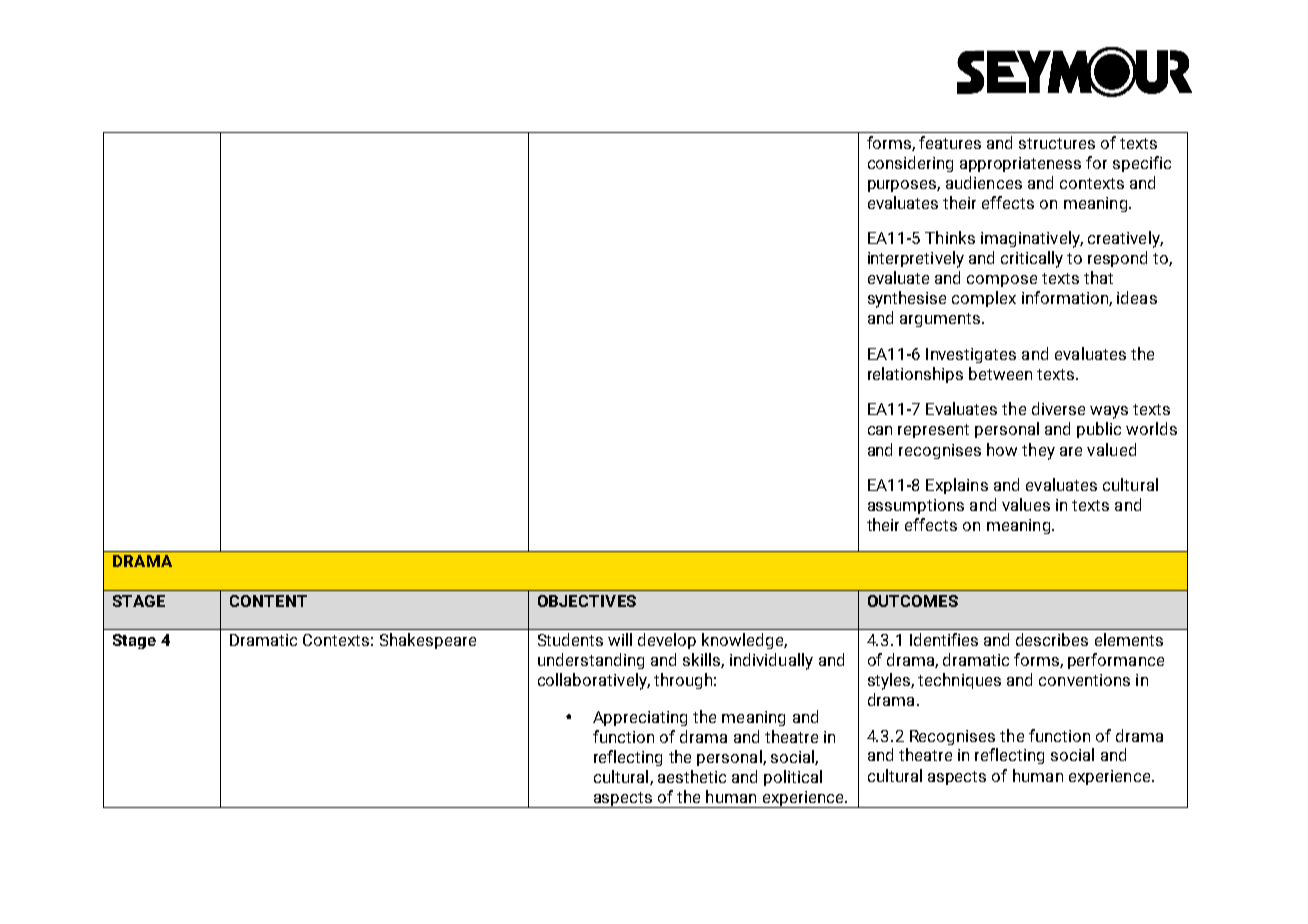 The width and height of the page is (1308, 924). I want to click on features, so click(950, 142).
